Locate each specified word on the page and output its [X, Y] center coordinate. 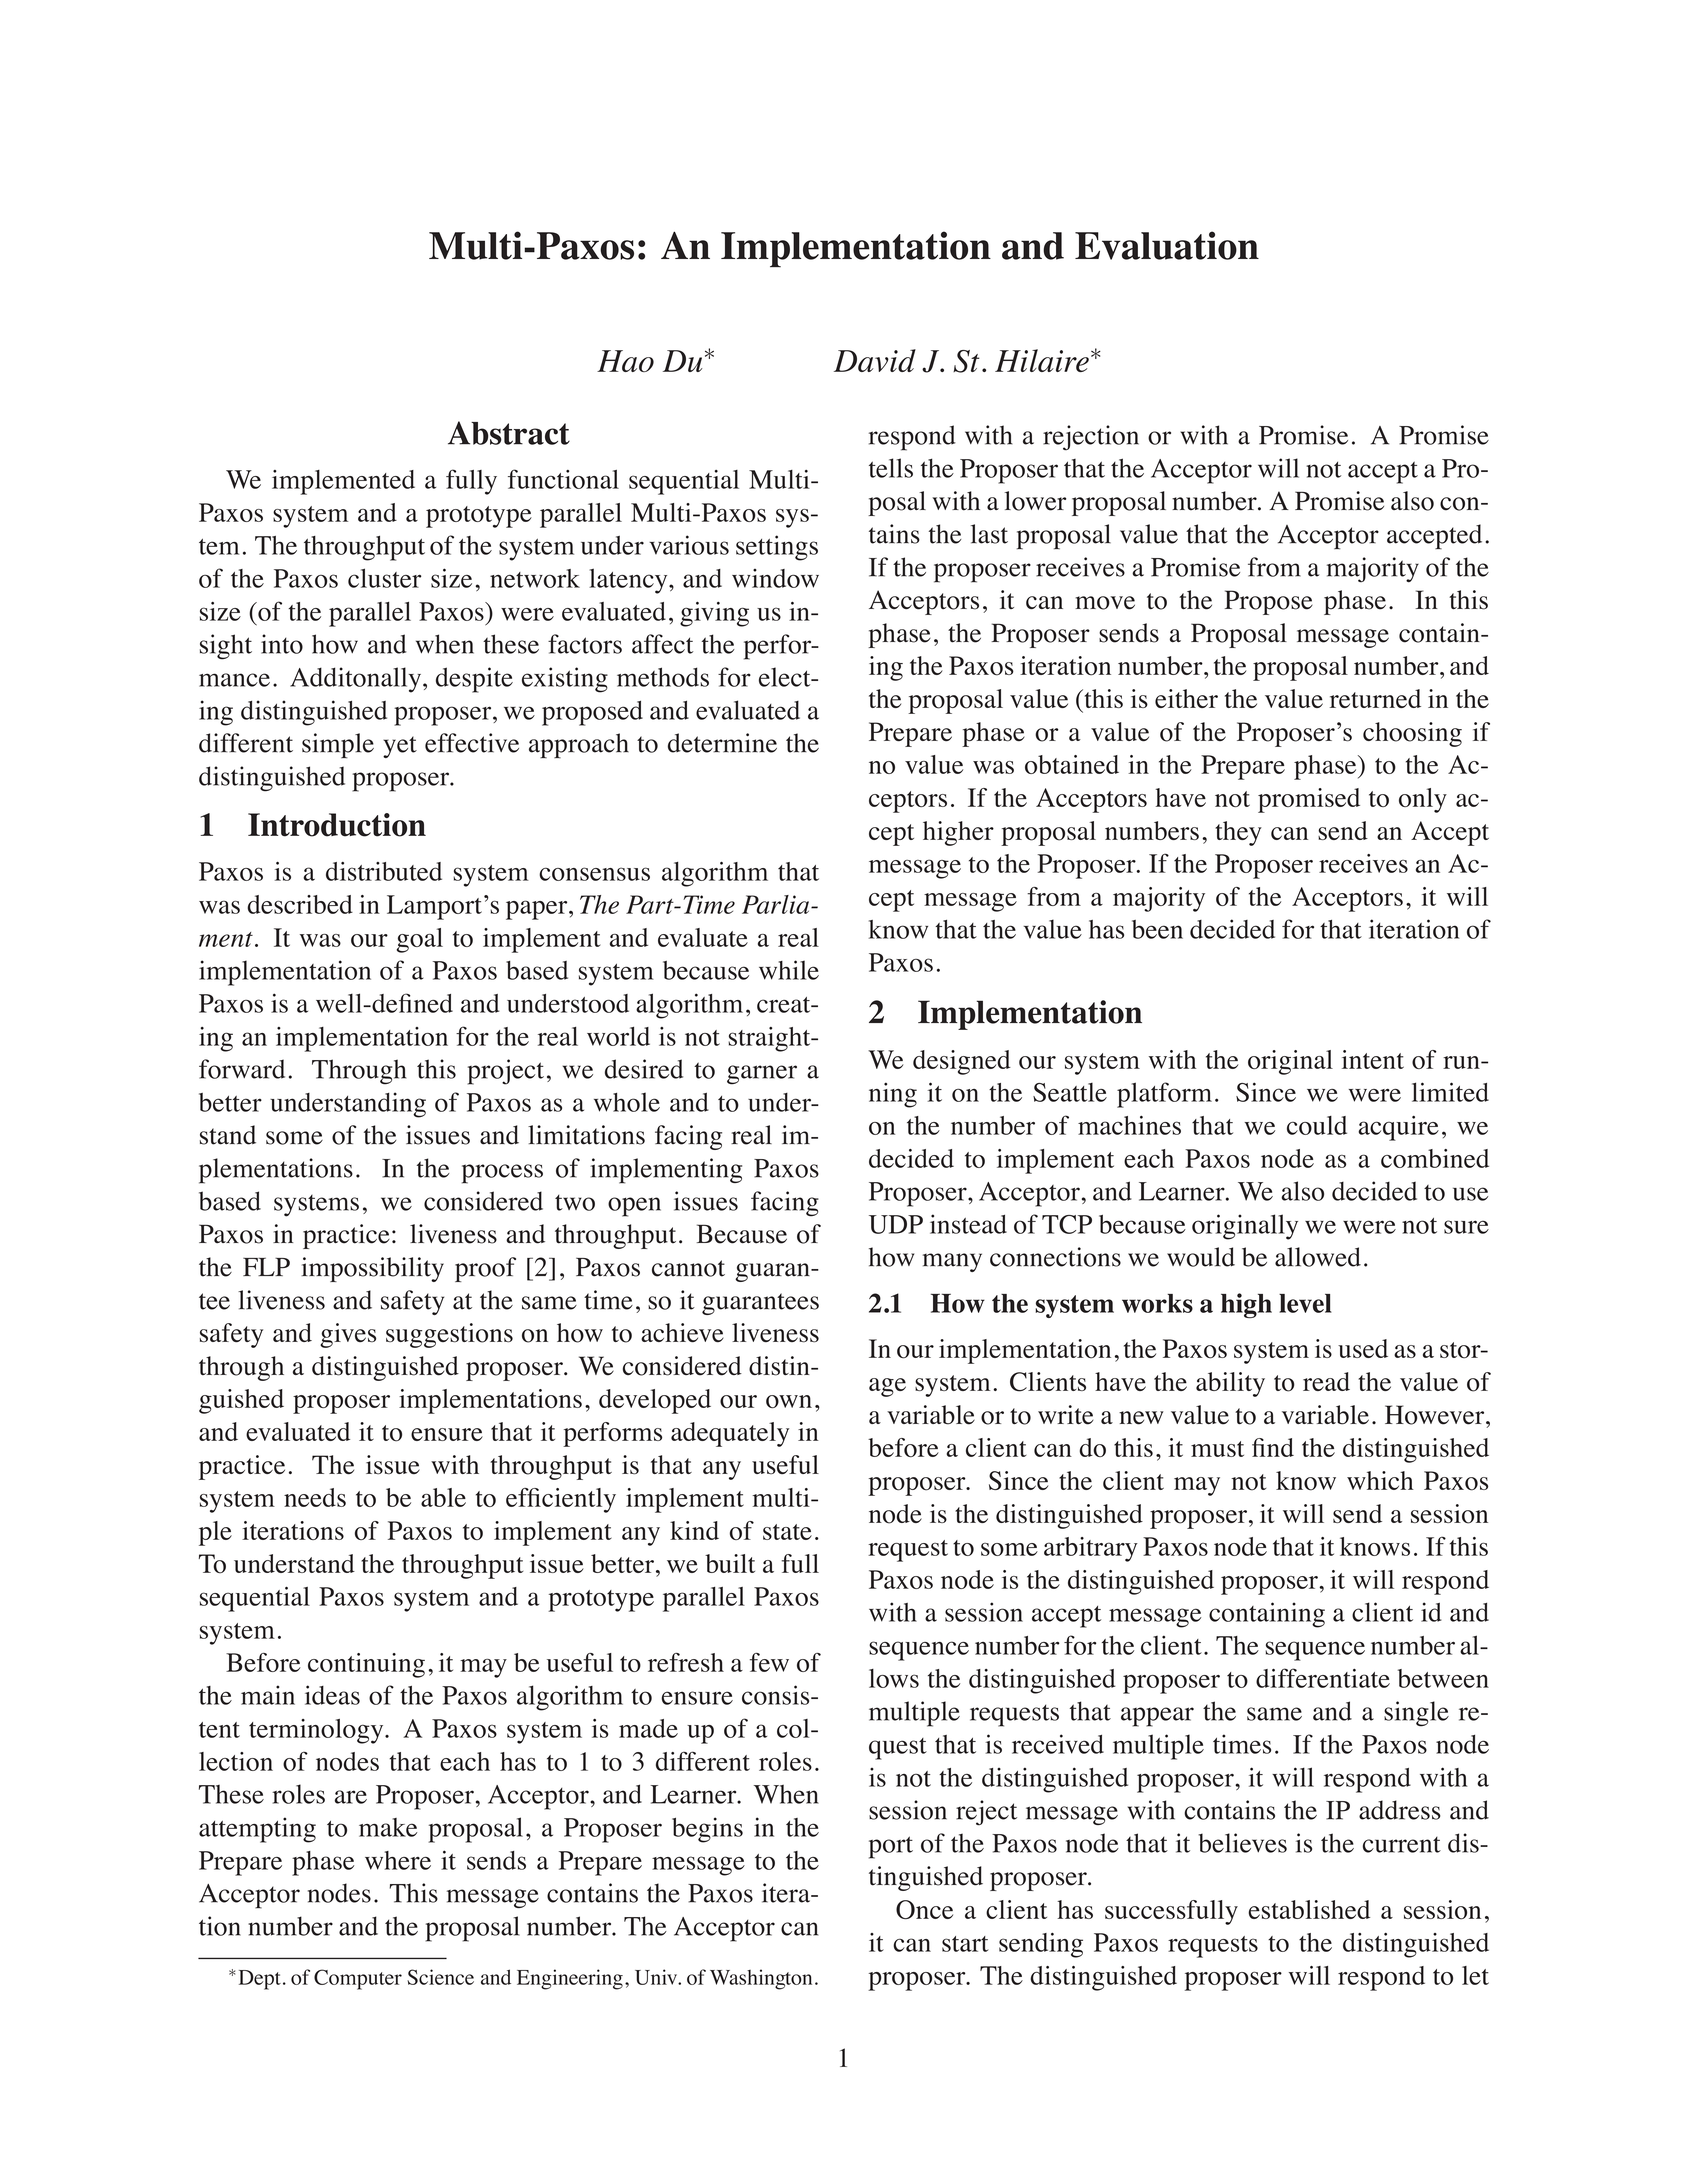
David [875, 360]
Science [440, 1977]
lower [1035, 501]
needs [315, 1497]
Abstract [509, 433]
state [787, 1532]
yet [400, 747]
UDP [896, 1224]
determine [722, 743]
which [1380, 1480]
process [502, 1174]
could [1317, 1125]
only [1423, 800]
